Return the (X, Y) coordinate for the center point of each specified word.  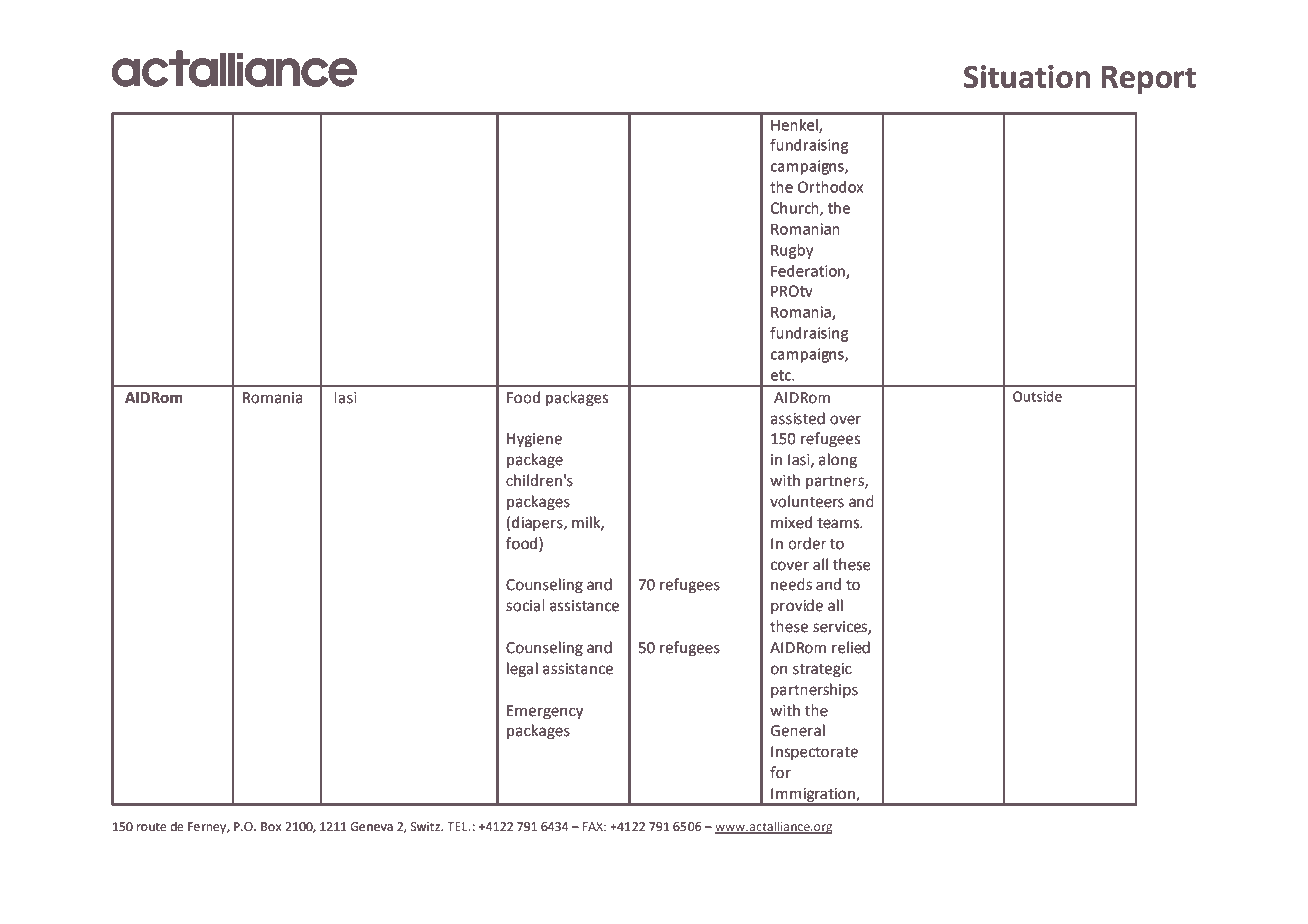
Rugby (792, 251)
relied (851, 647)
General (798, 730)
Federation (809, 272)
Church (796, 209)
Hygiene (534, 440)
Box (271, 827)
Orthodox (830, 187)
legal (522, 670)
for (780, 772)
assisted (798, 418)
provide (797, 606)
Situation (1027, 76)
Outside (1037, 396)
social (525, 605)
